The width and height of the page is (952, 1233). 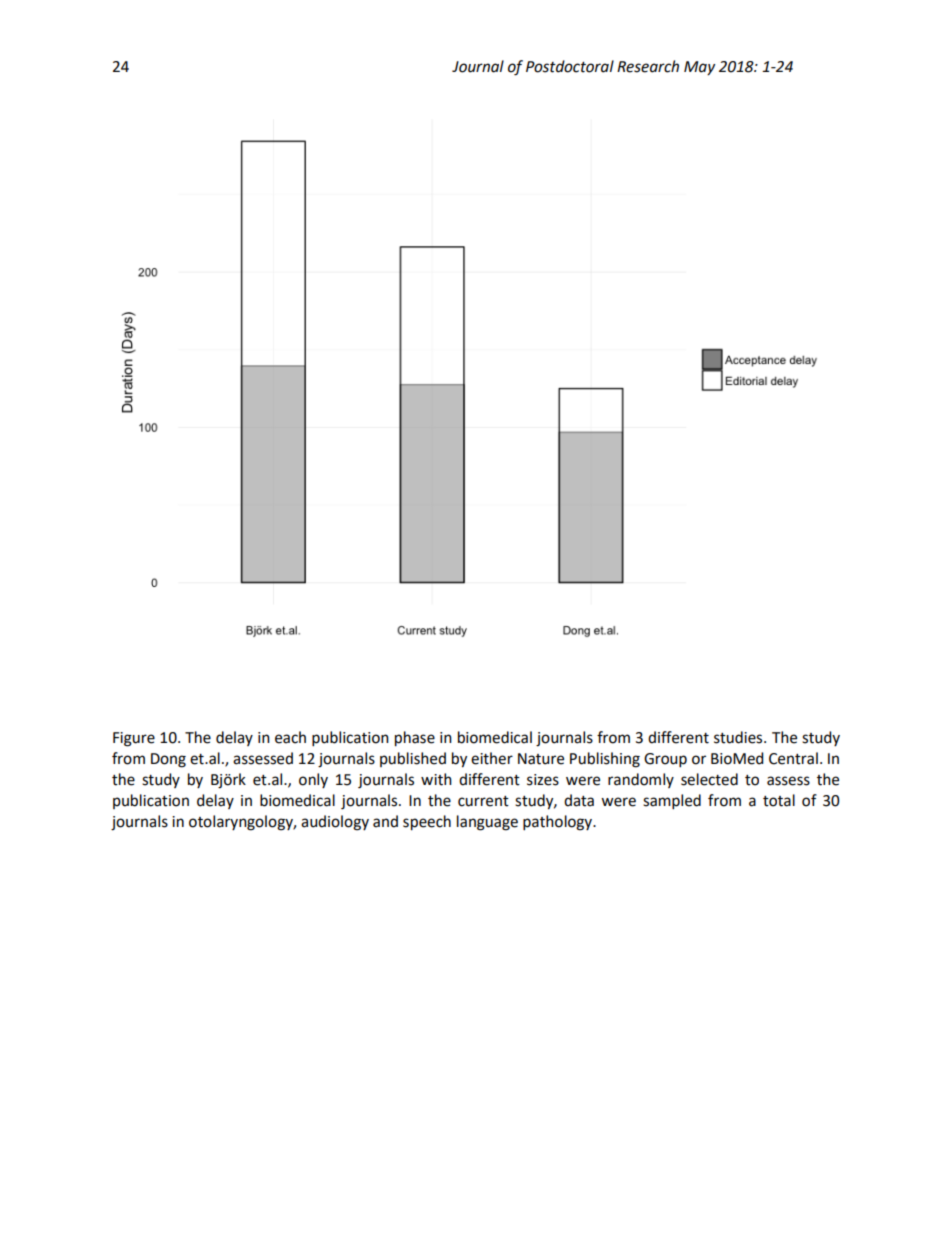 What do you see at coordinates (134, 739) in the page?
I see `Figure` at bounding box center [134, 739].
